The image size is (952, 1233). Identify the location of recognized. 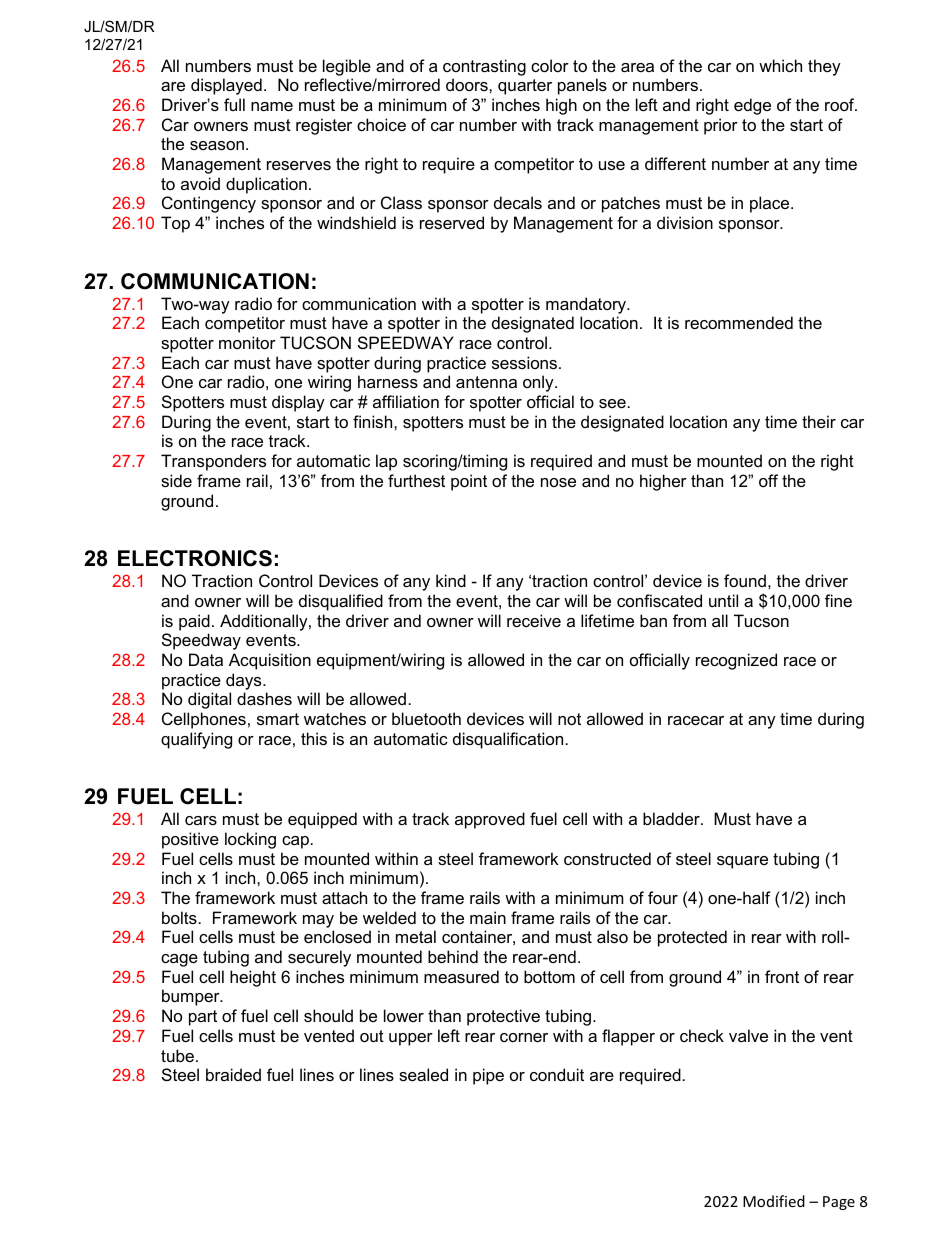
(736, 661).
